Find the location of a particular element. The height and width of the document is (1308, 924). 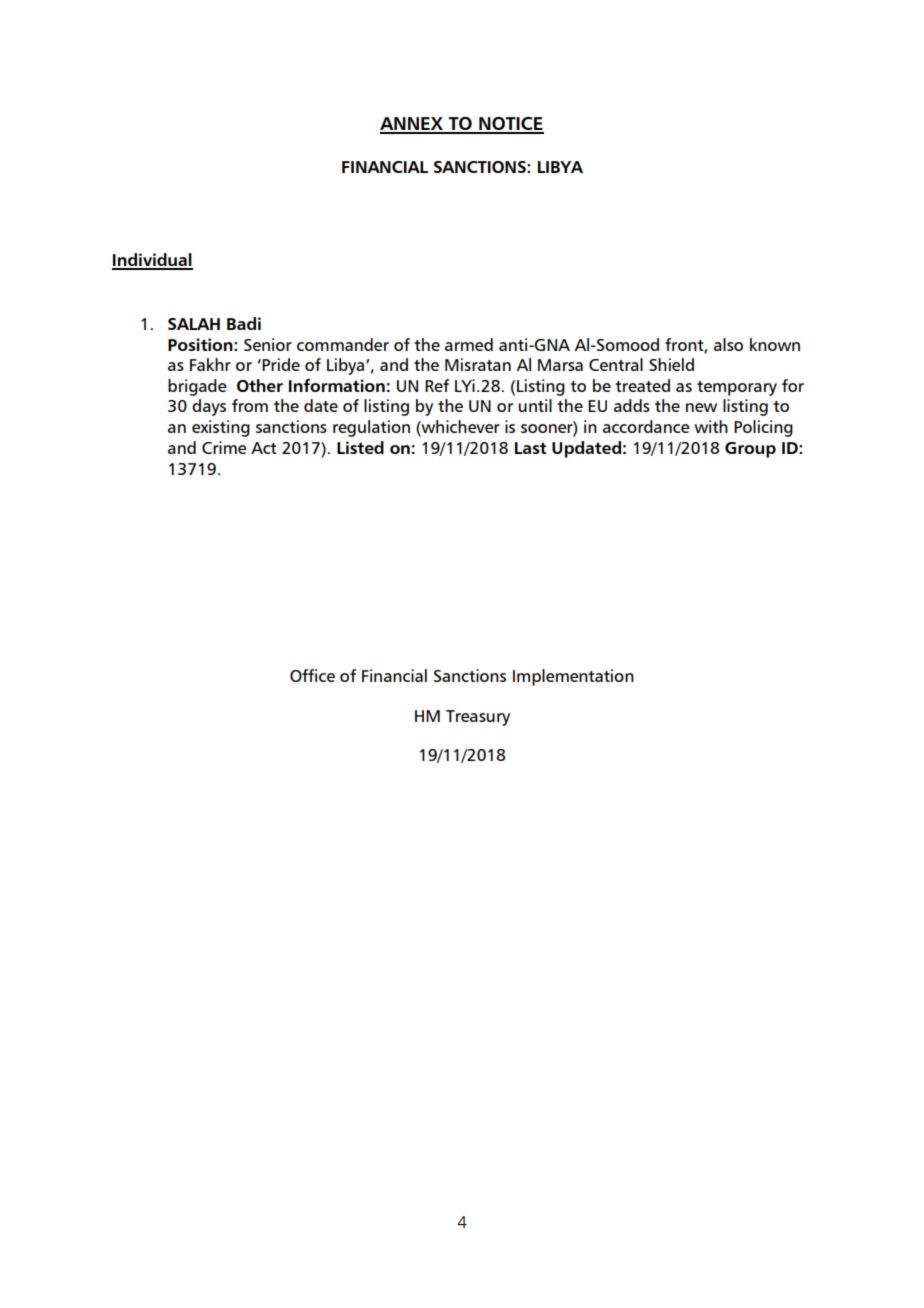

Individual is located at coordinates (152, 261).
